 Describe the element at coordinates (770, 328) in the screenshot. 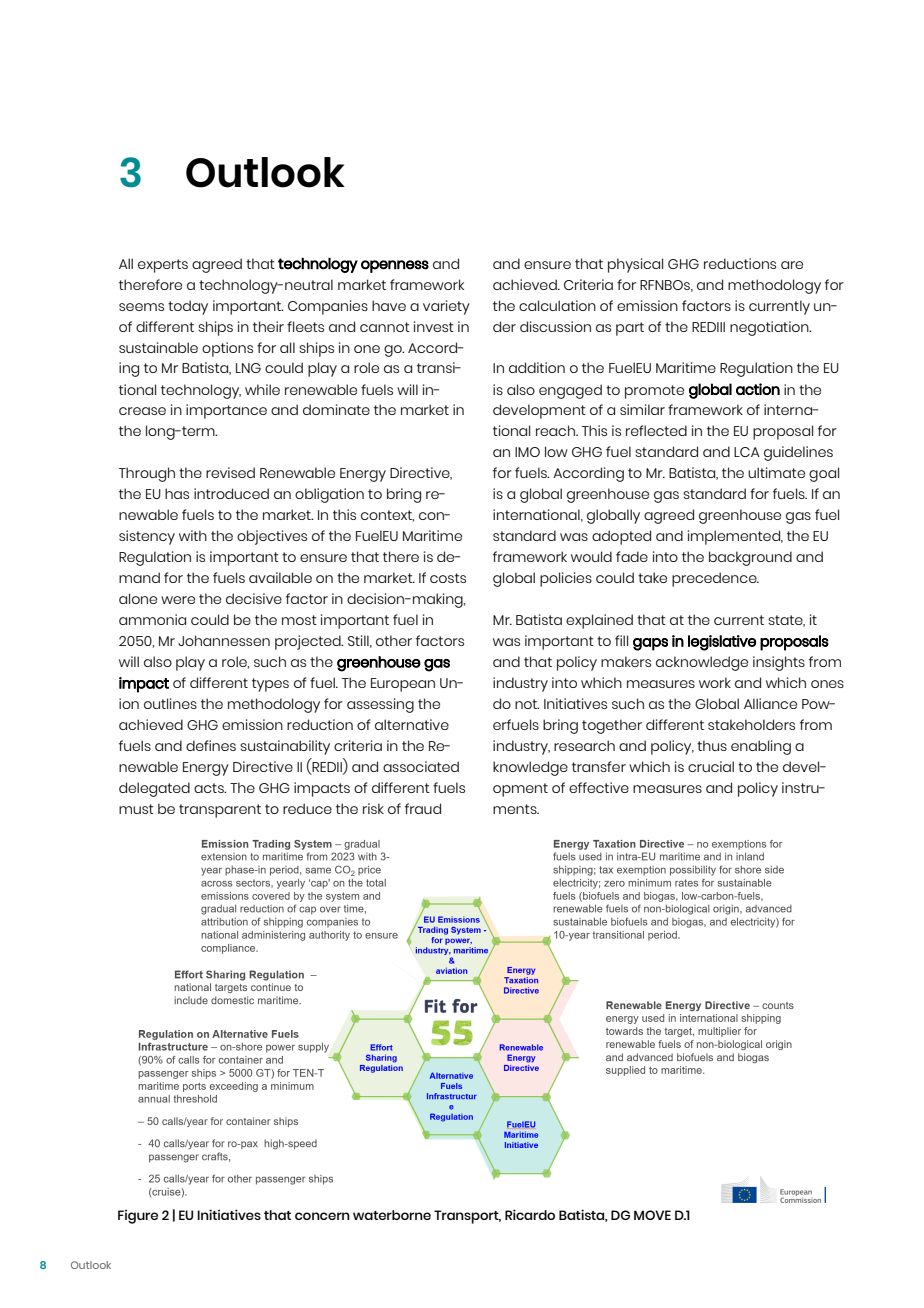

I see `negotiation` at that location.
